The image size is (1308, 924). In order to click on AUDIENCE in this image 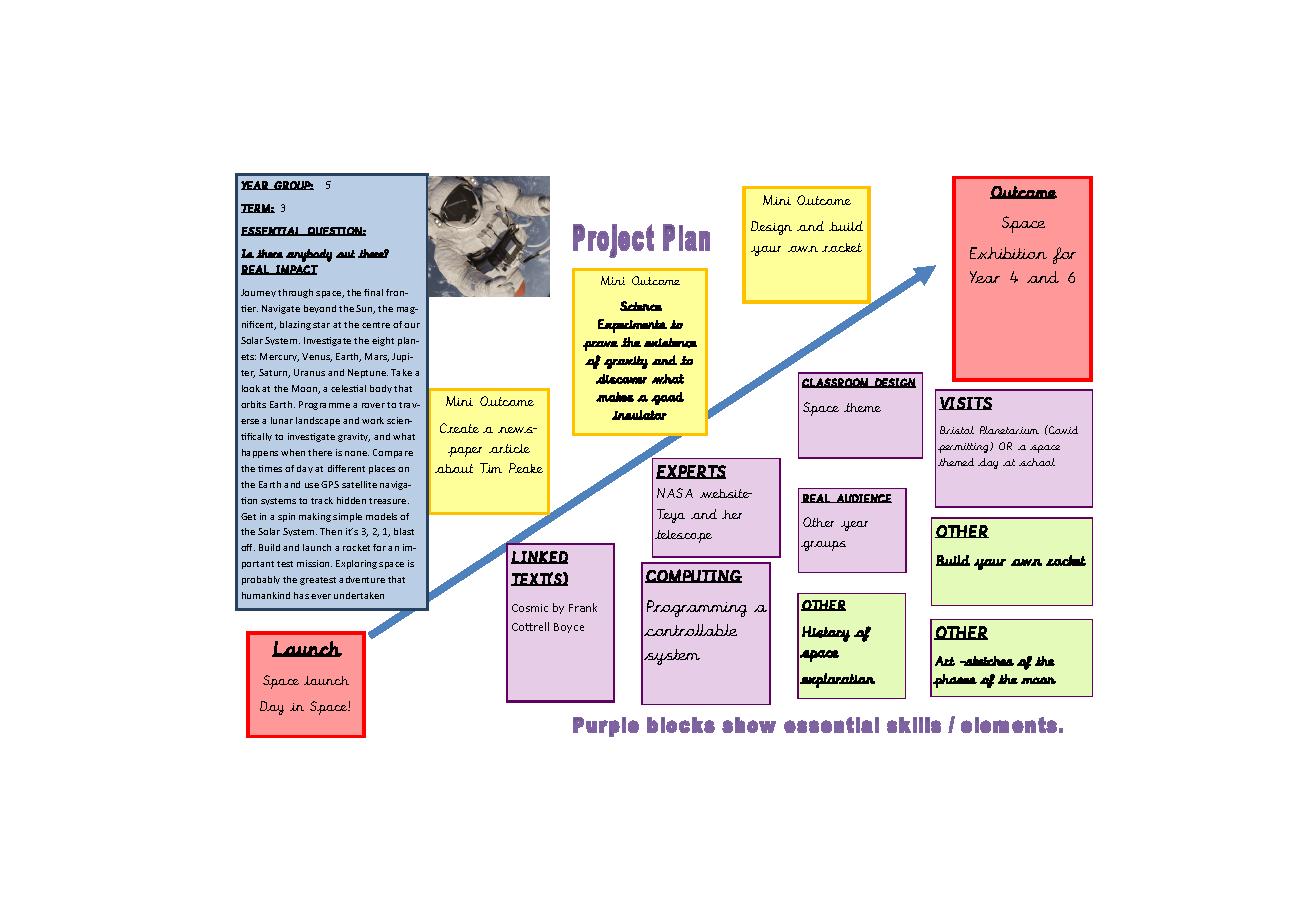, I will do `click(863, 498)`.
